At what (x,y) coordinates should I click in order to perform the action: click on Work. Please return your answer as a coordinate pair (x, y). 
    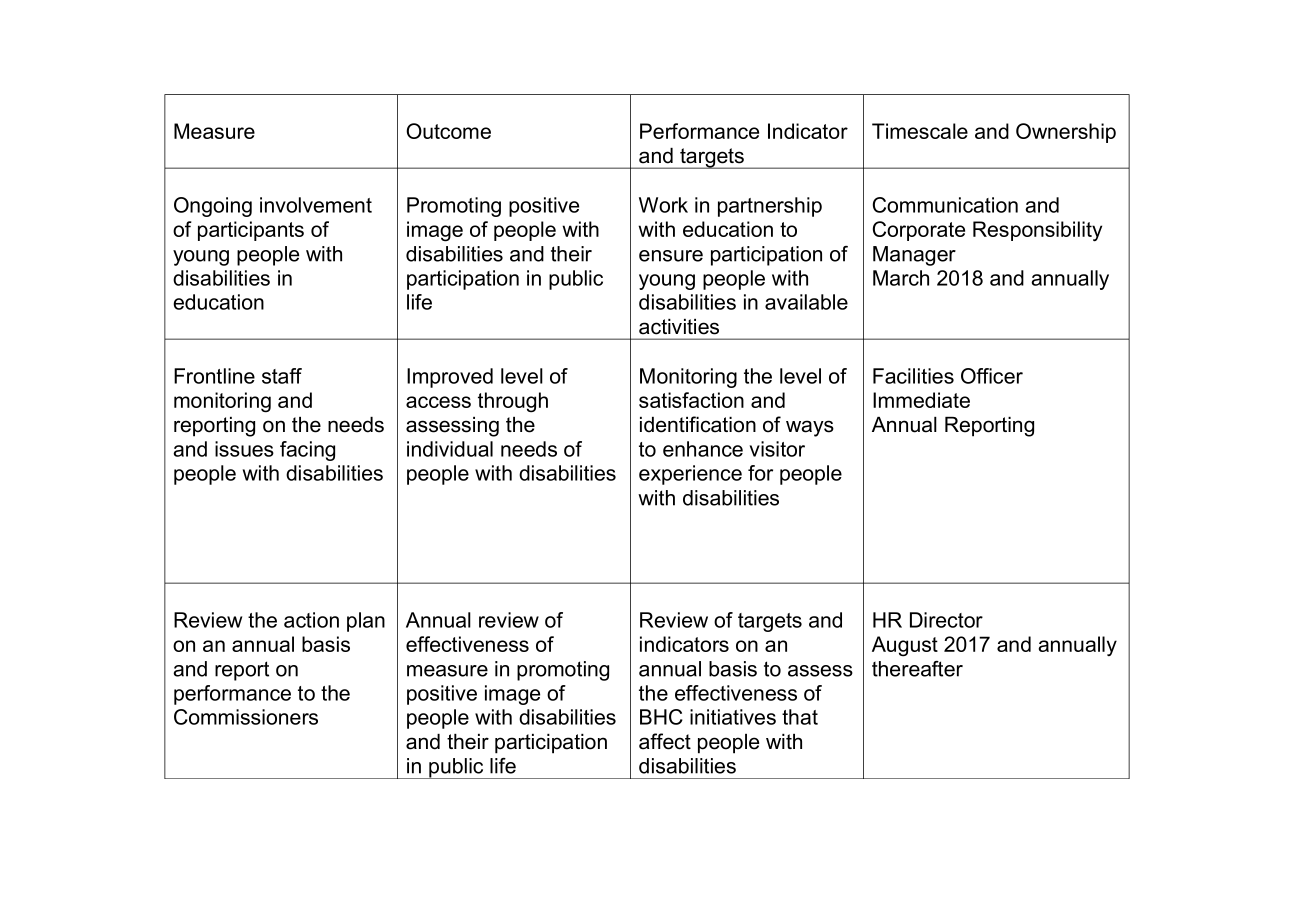
    Looking at the image, I should click on (663, 205).
